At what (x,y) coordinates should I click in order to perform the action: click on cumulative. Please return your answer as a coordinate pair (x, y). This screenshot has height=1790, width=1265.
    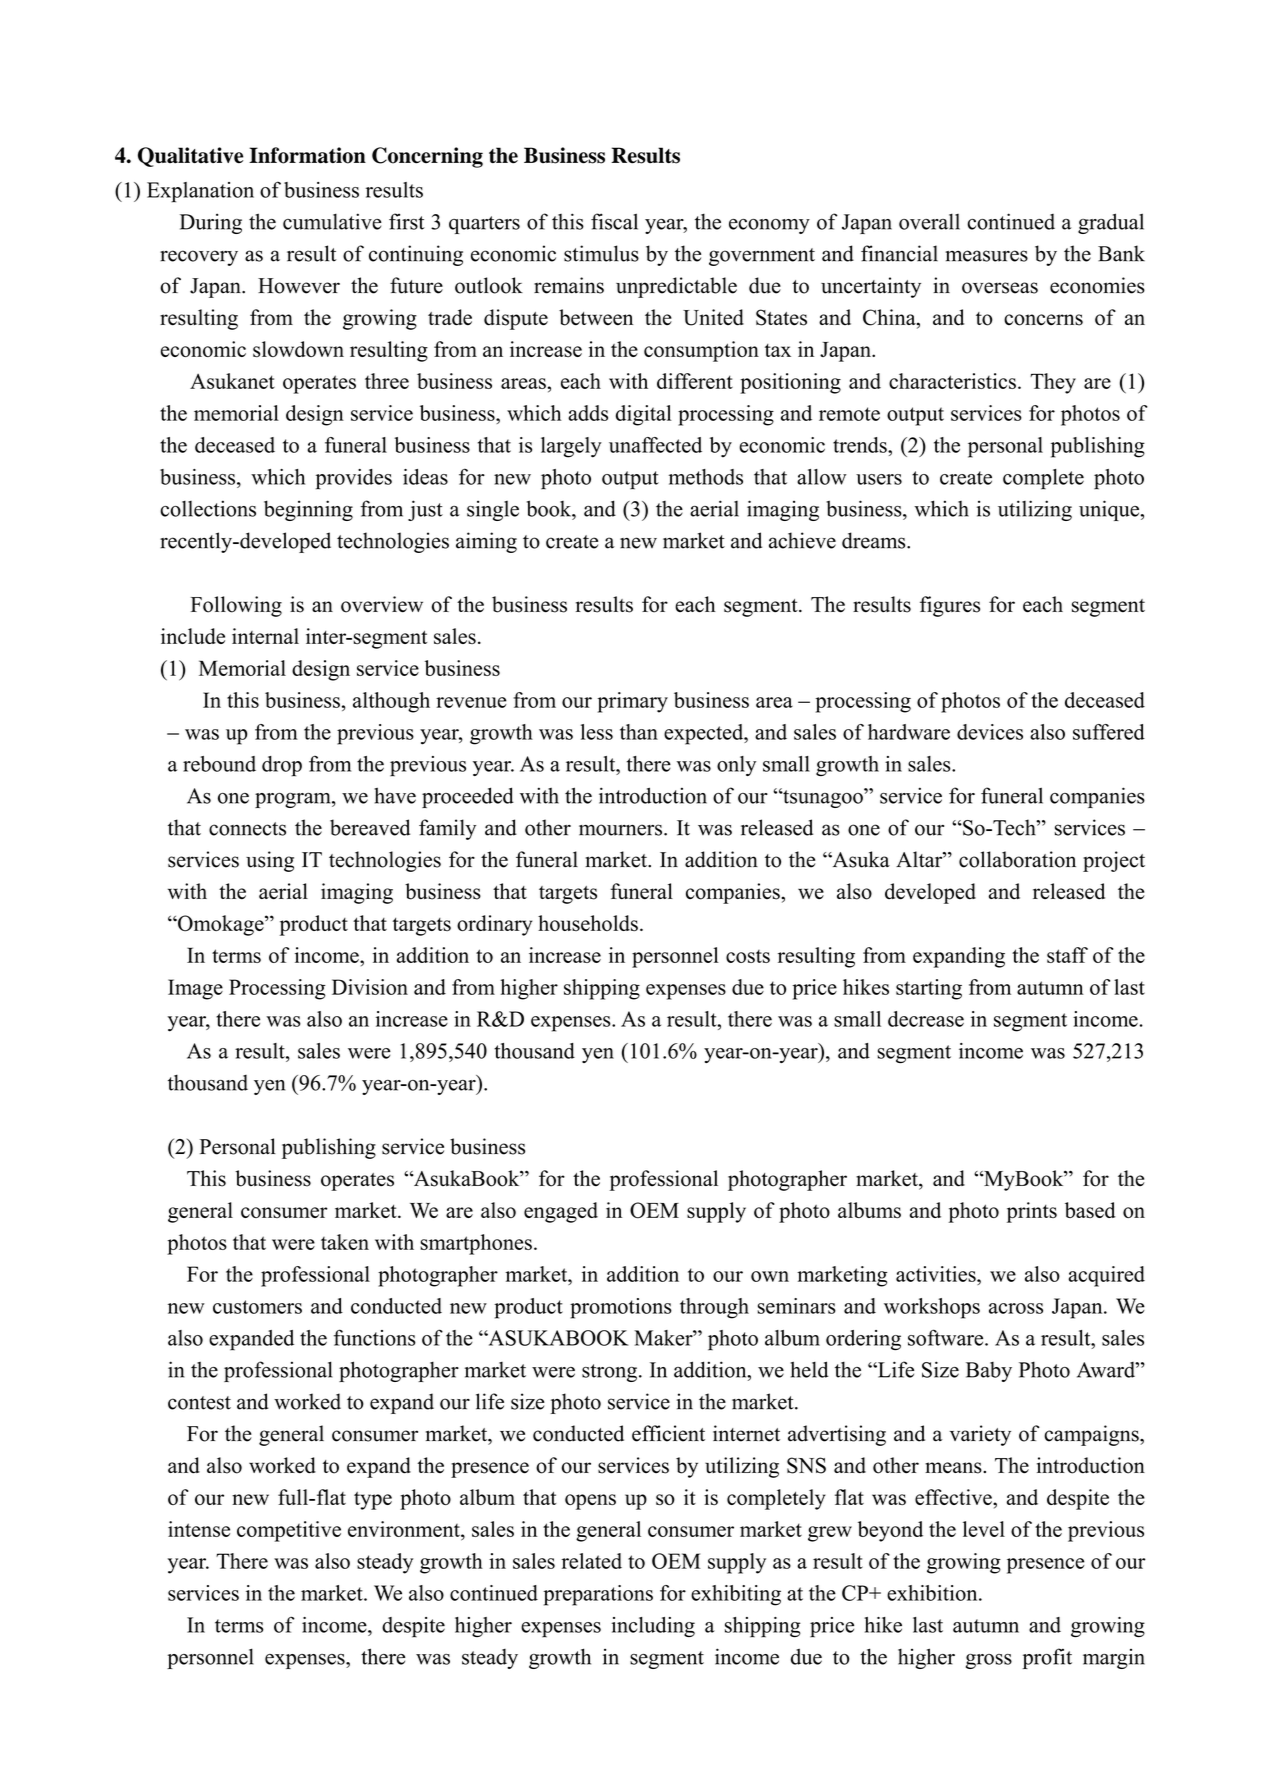
    Looking at the image, I should click on (332, 221).
